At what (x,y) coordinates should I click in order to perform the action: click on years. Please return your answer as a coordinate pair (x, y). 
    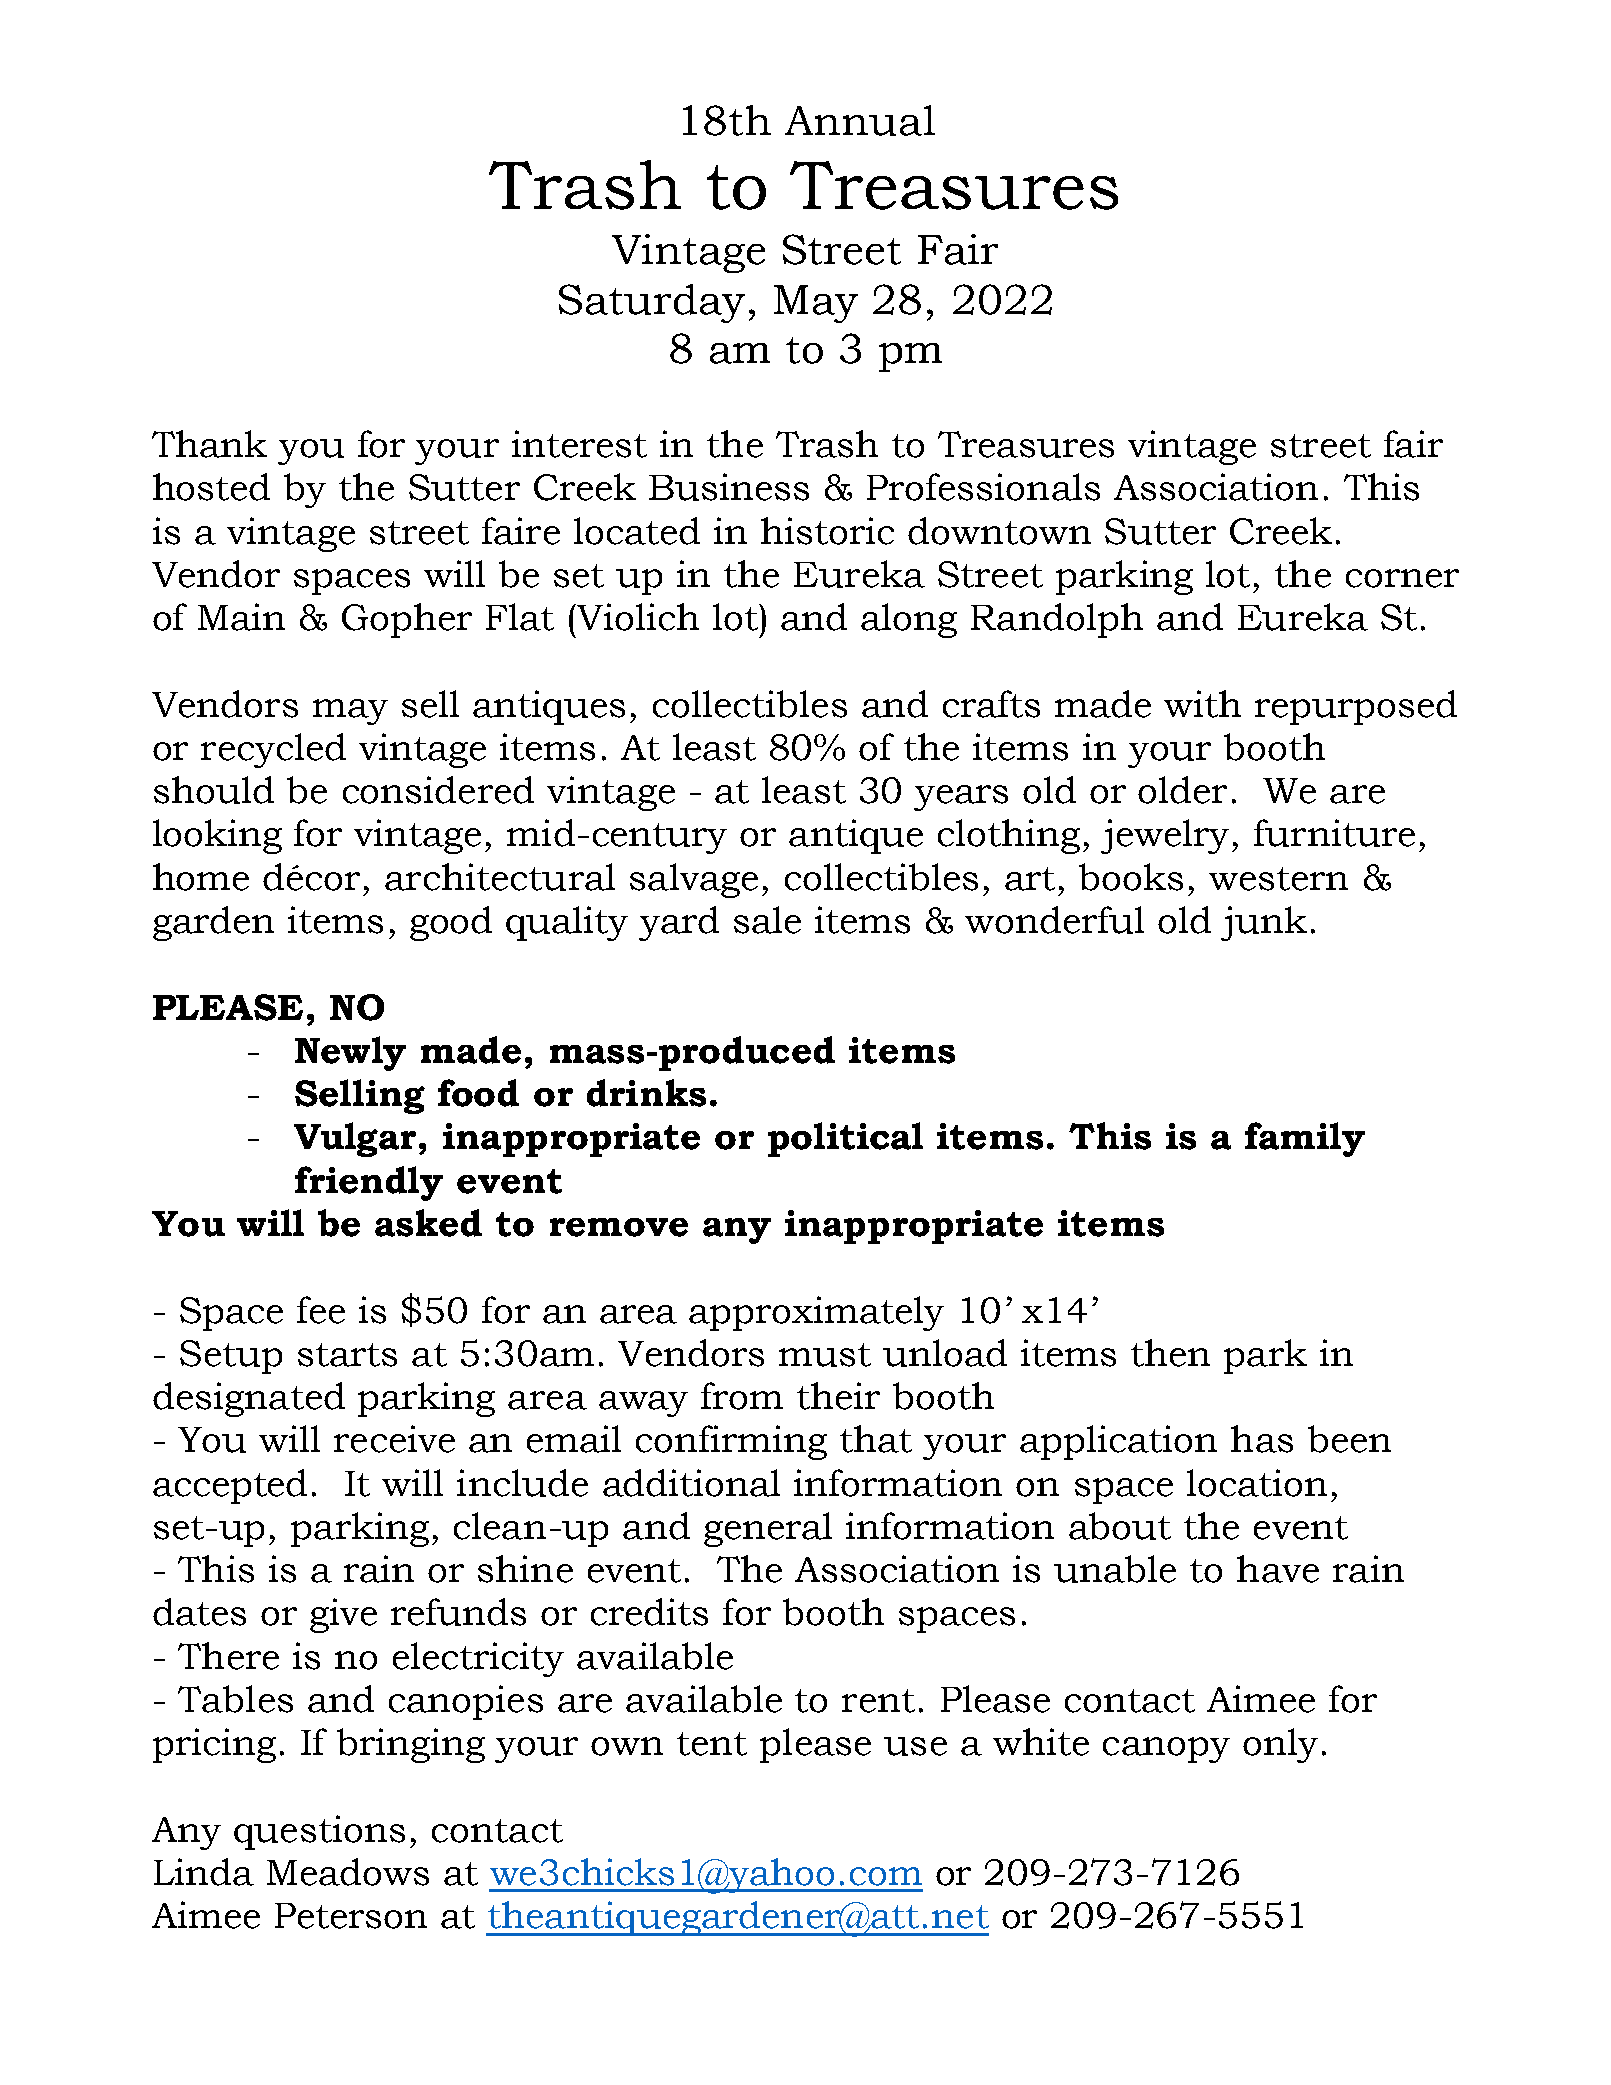
    Looking at the image, I should click on (961, 798).
